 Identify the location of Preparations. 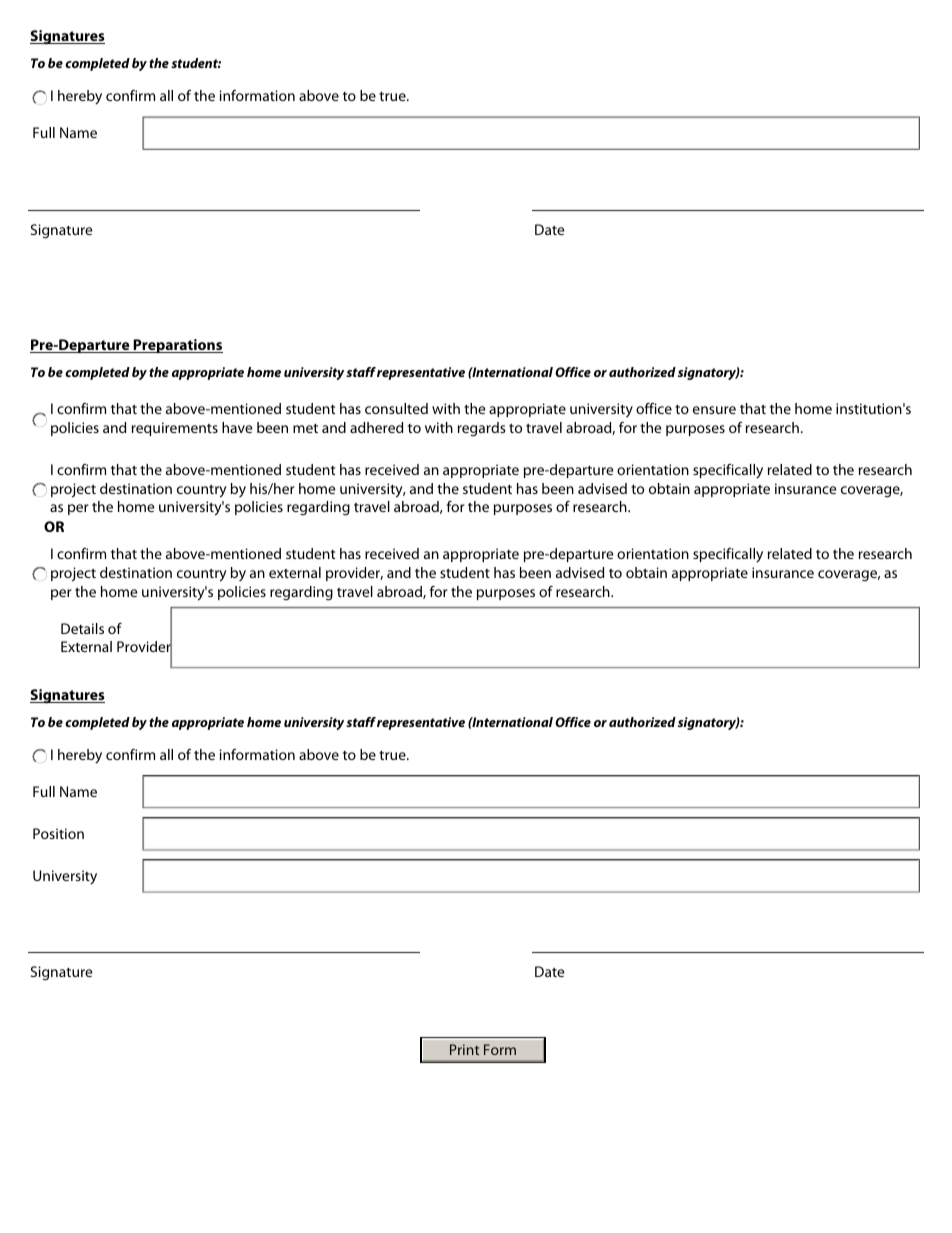
(177, 346).
